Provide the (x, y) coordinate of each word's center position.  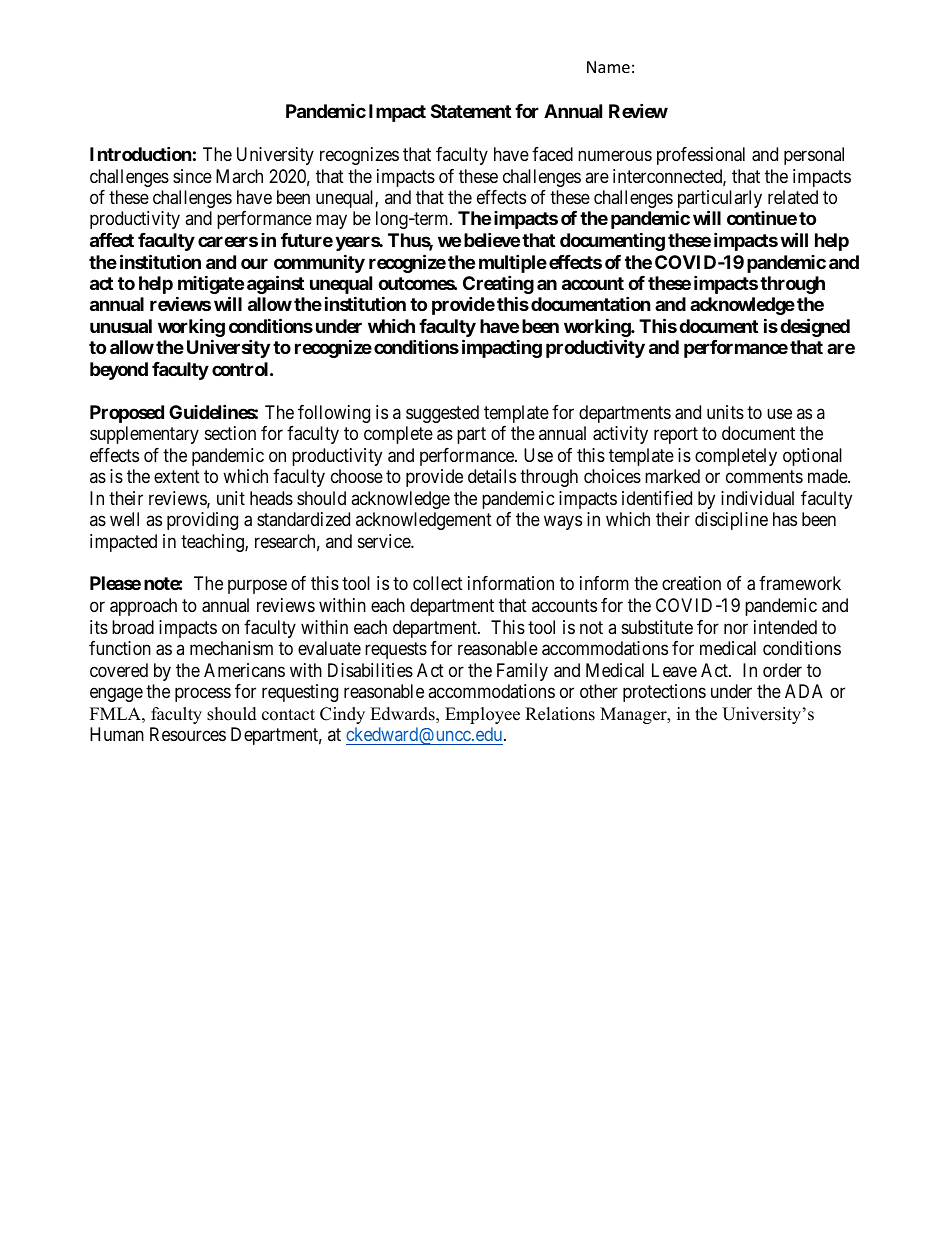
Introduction (141, 153)
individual (757, 498)
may (331, 222)
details (492, 476)
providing (202, 521)
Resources (188, 734)
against (275, 284)
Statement (471, 111)
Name (608, 67)
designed (815, 327)
